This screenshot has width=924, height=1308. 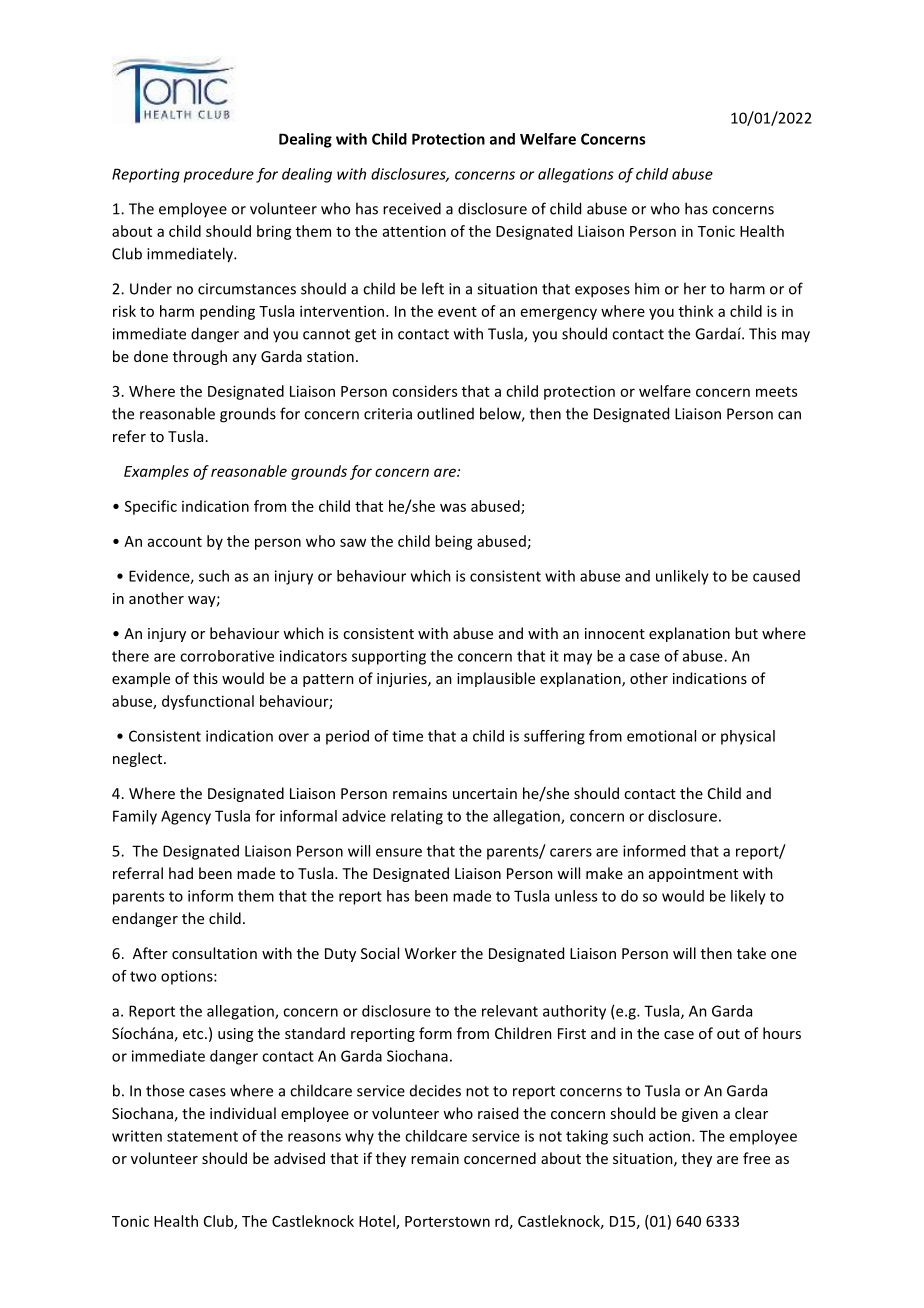 What do you see at coordinates (202, 1136) in the screenshot?
I see `statement` at bounding box center [202, 1136].
